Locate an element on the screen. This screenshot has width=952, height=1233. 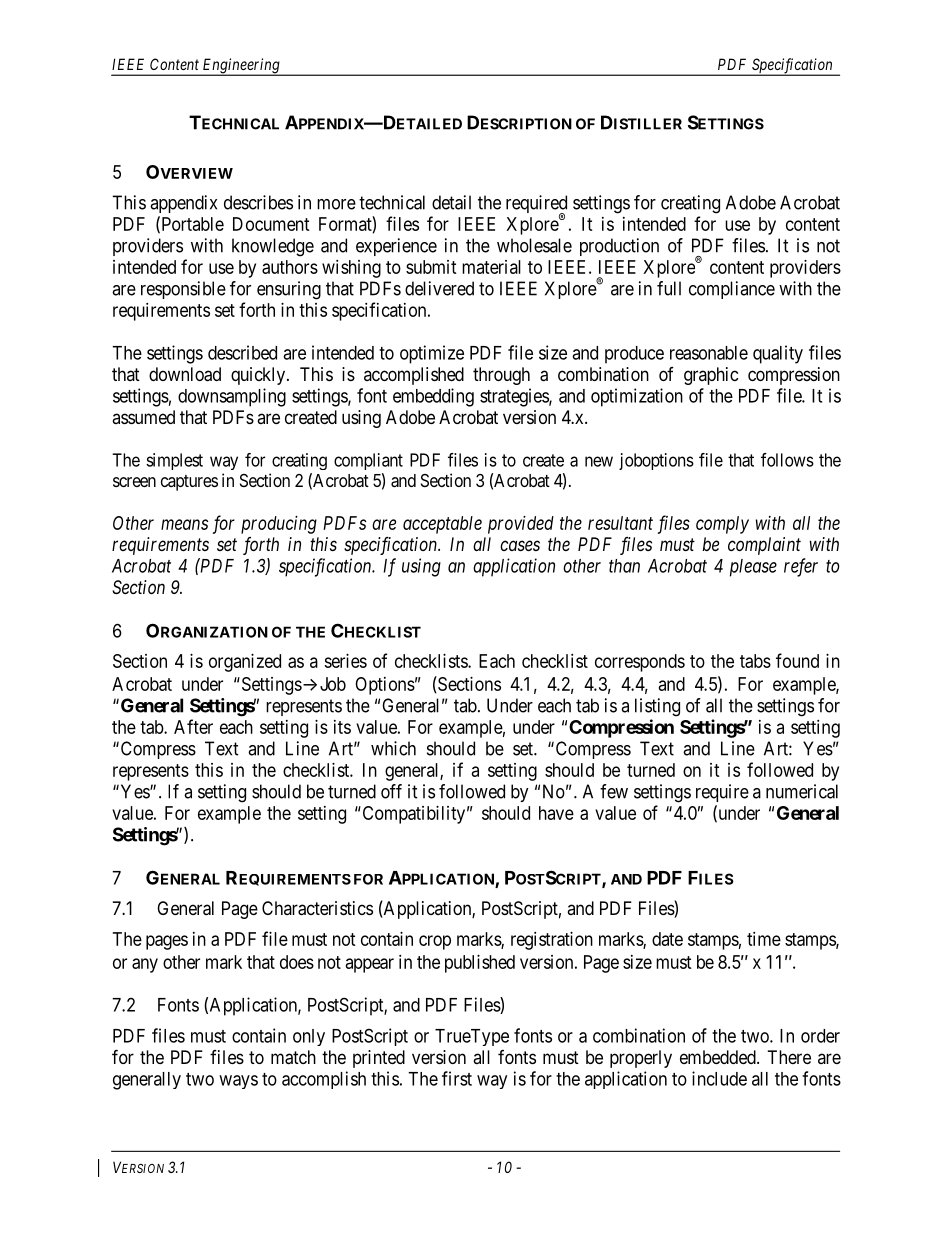
means is located at coordinates (184, 524).
